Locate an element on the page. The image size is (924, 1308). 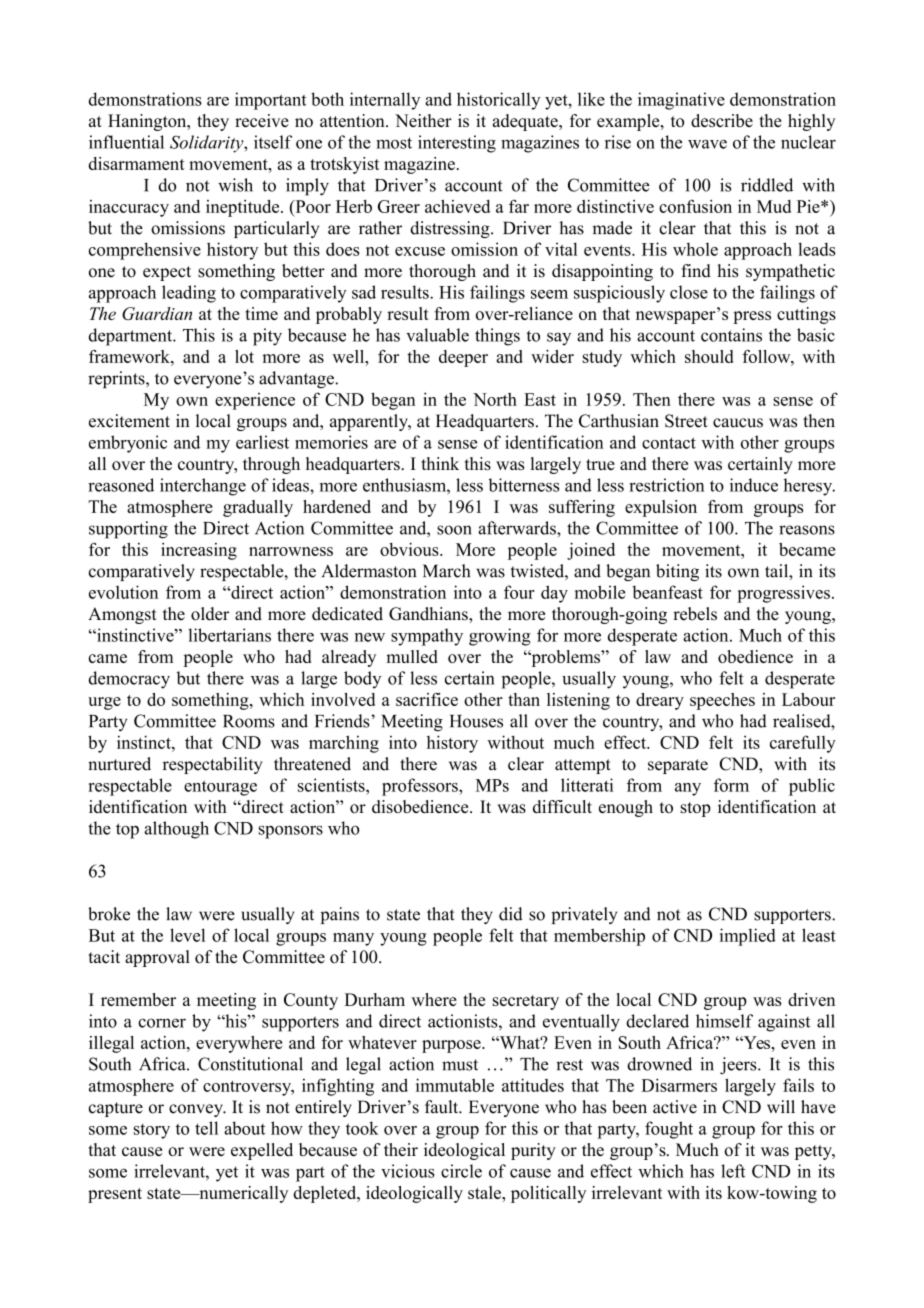
rebels is located at coordinates (695, 614).
